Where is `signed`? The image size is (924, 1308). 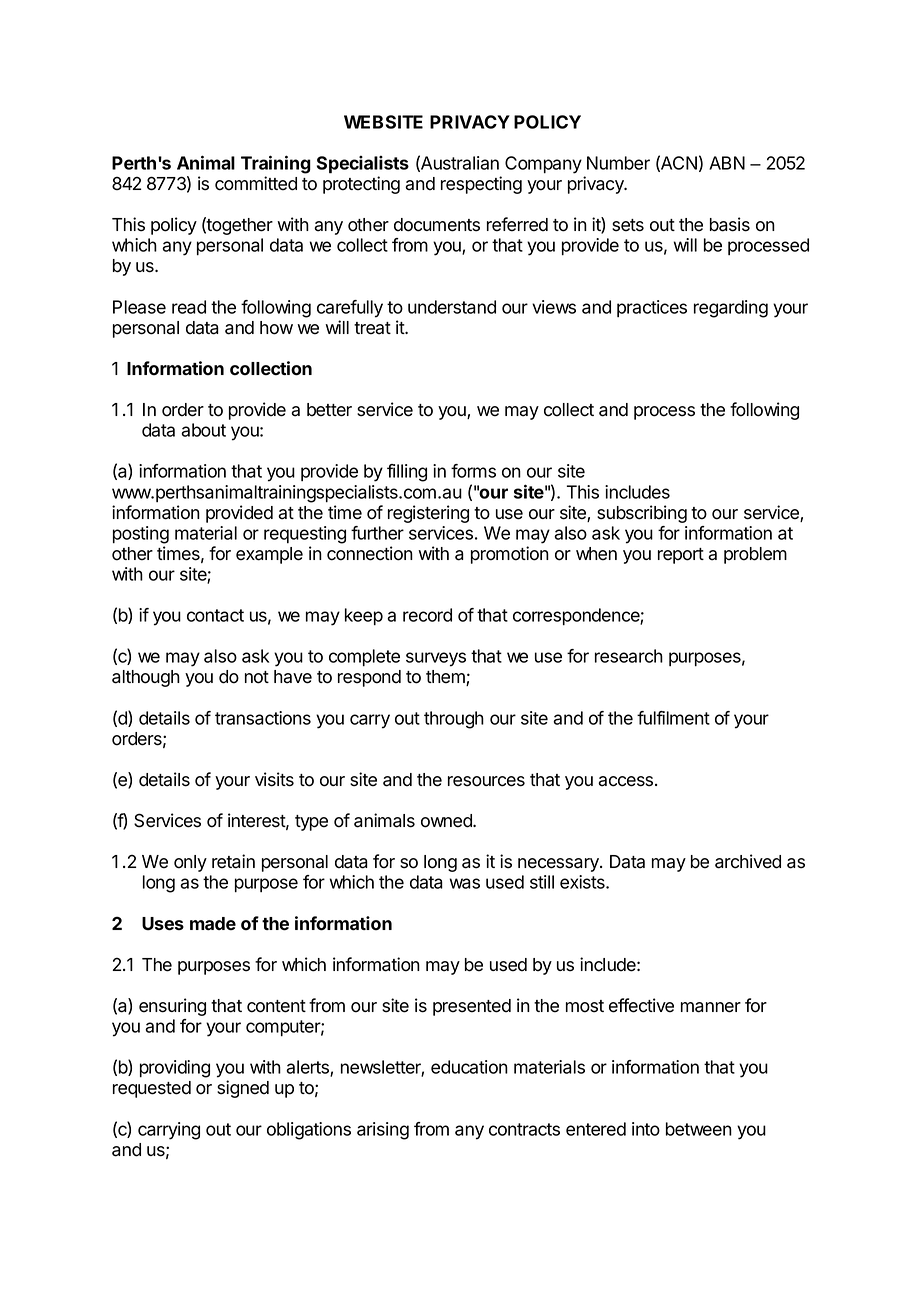
signed is located at coordinates (243, 1089).
